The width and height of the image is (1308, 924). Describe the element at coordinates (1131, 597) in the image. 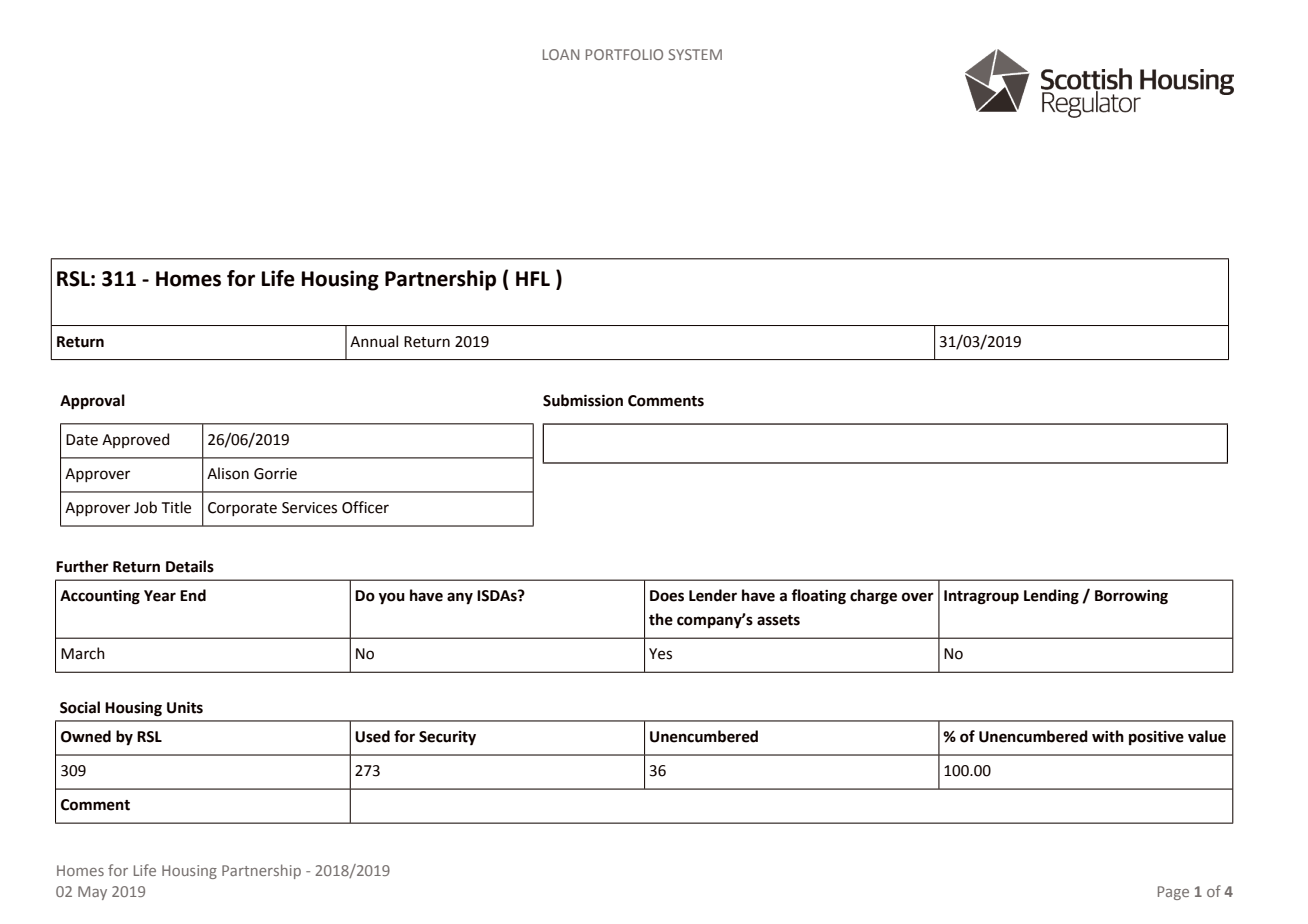

I see `Borrowing` at that location.
